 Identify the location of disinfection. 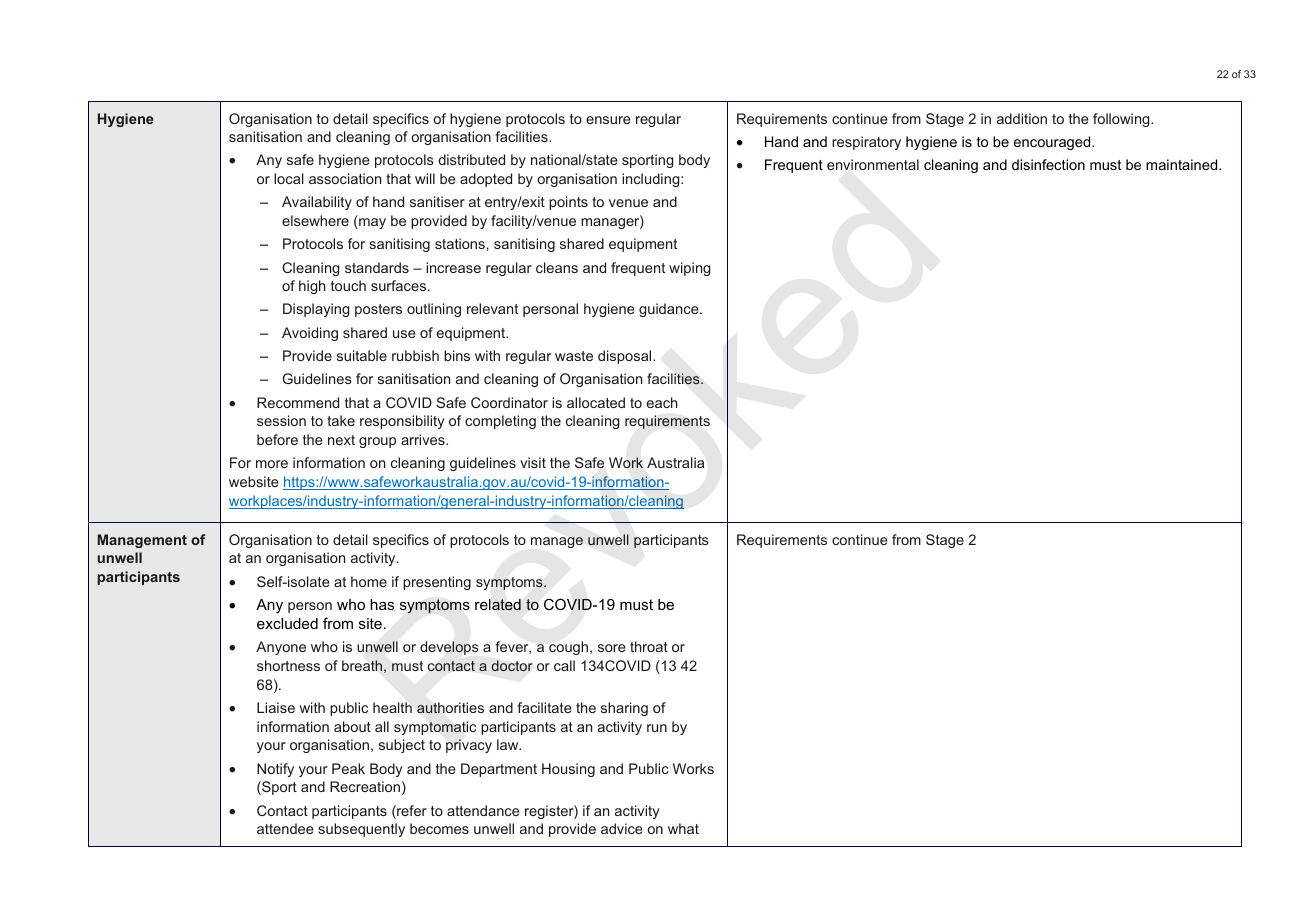
(1048, 164).
